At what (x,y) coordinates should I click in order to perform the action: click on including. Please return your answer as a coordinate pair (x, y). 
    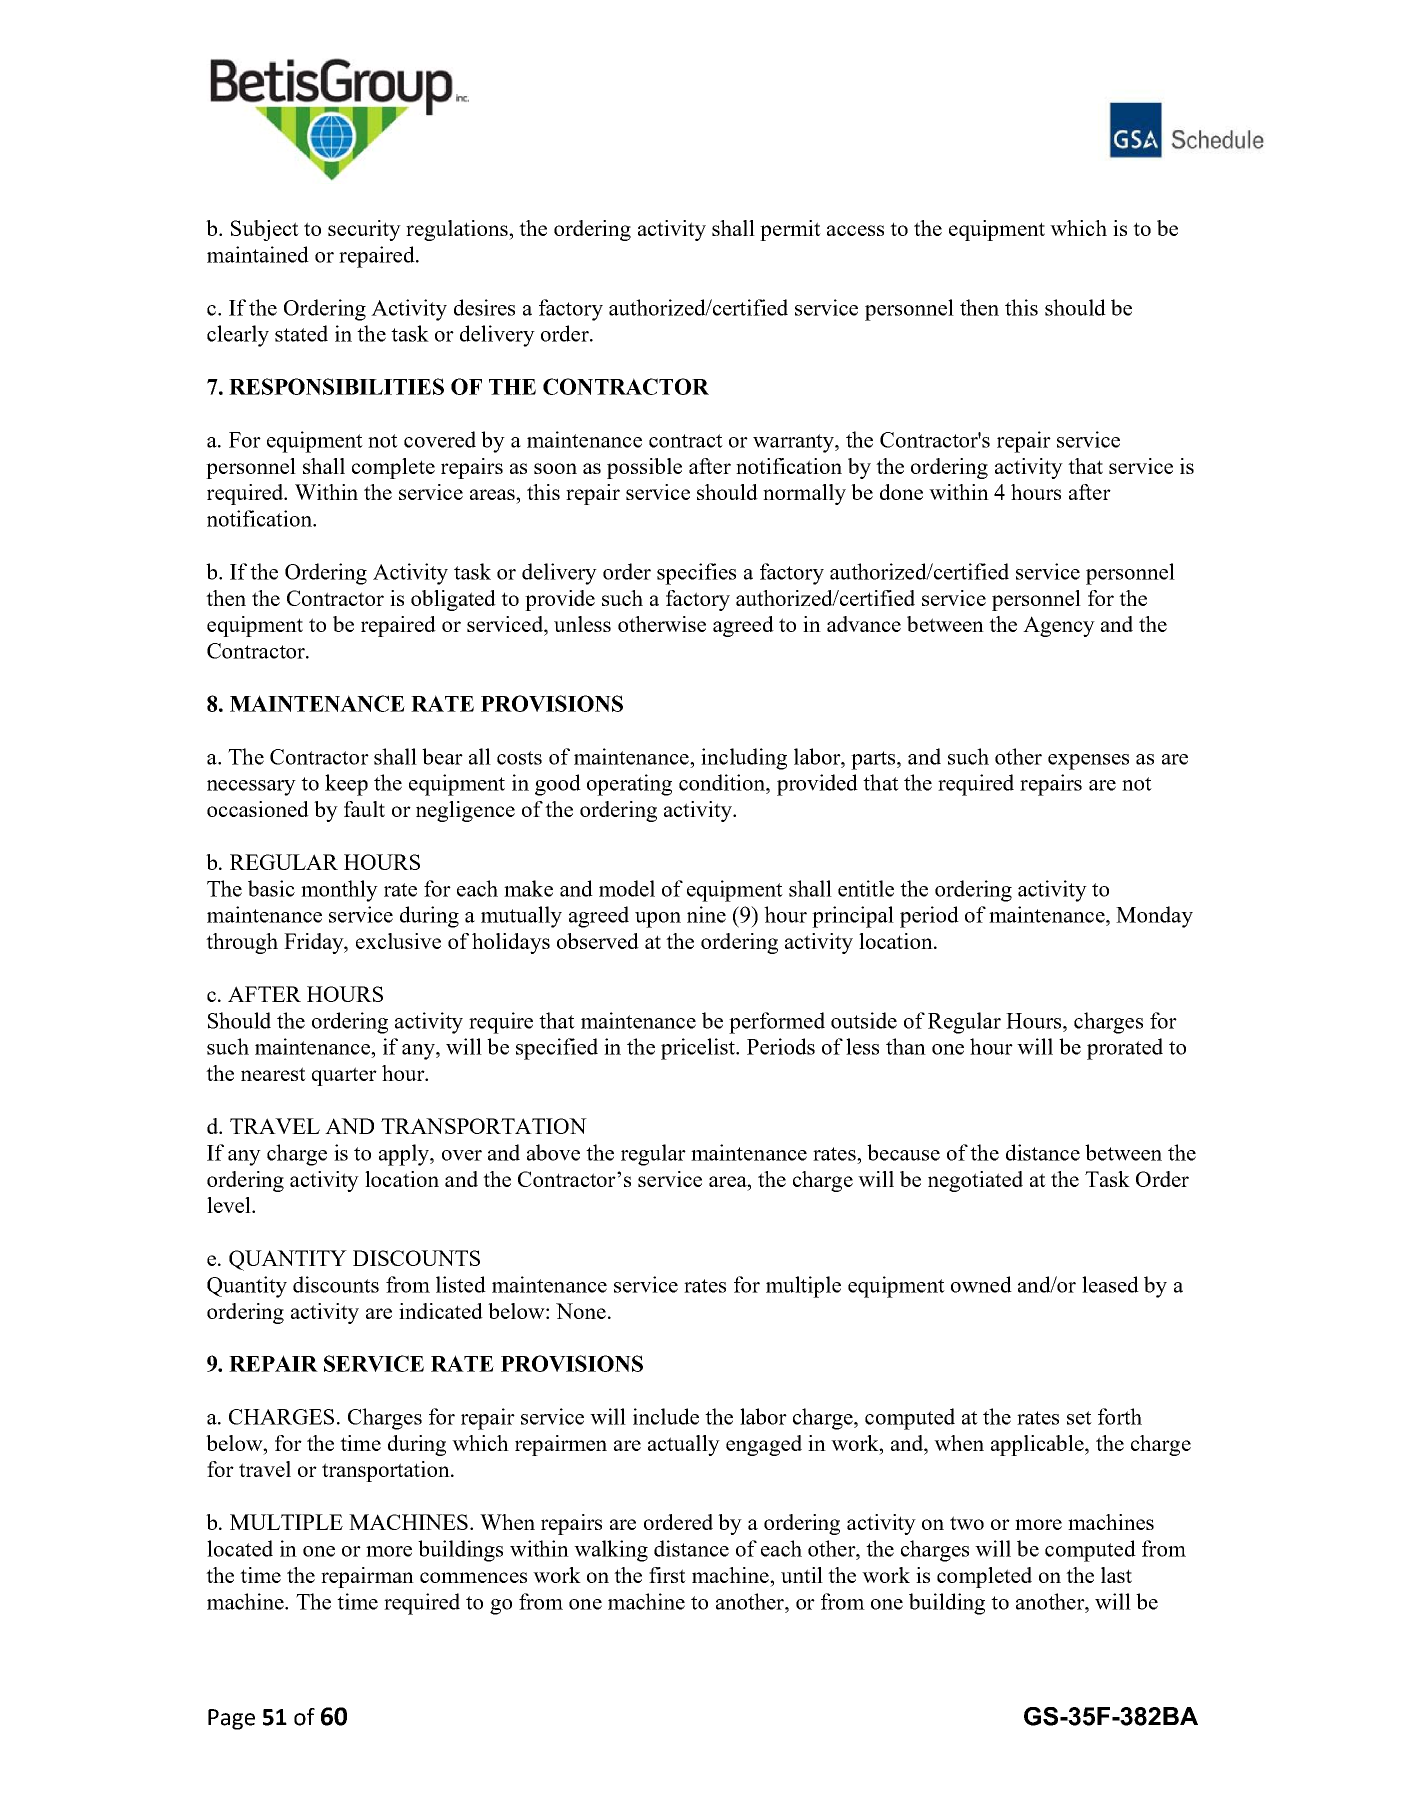
    Looking at the image, I should click on (744, 759).
